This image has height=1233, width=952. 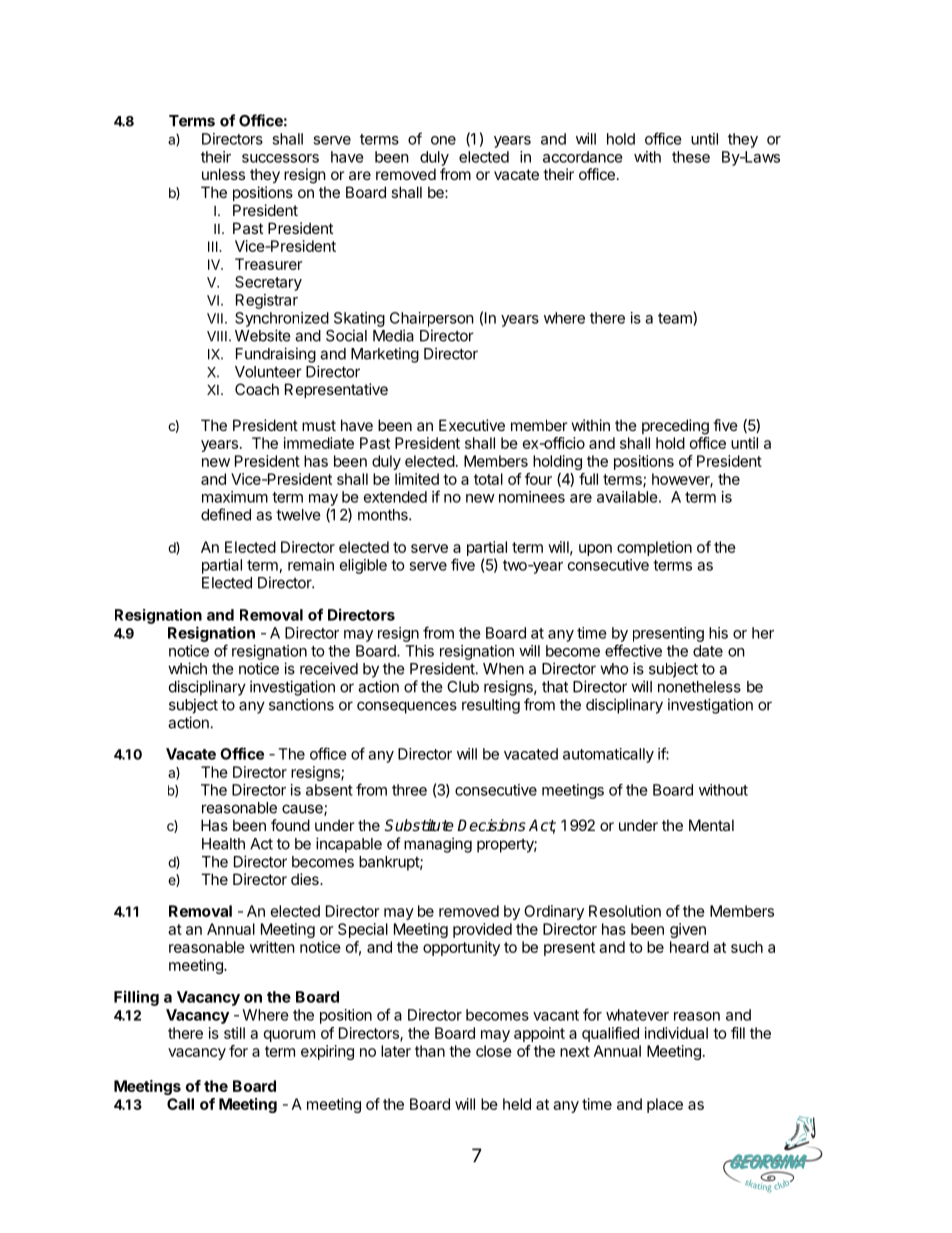 What do you see at coordinates (583, 157) in the image?
I see `accordance` at bounding box center [583, 157].
